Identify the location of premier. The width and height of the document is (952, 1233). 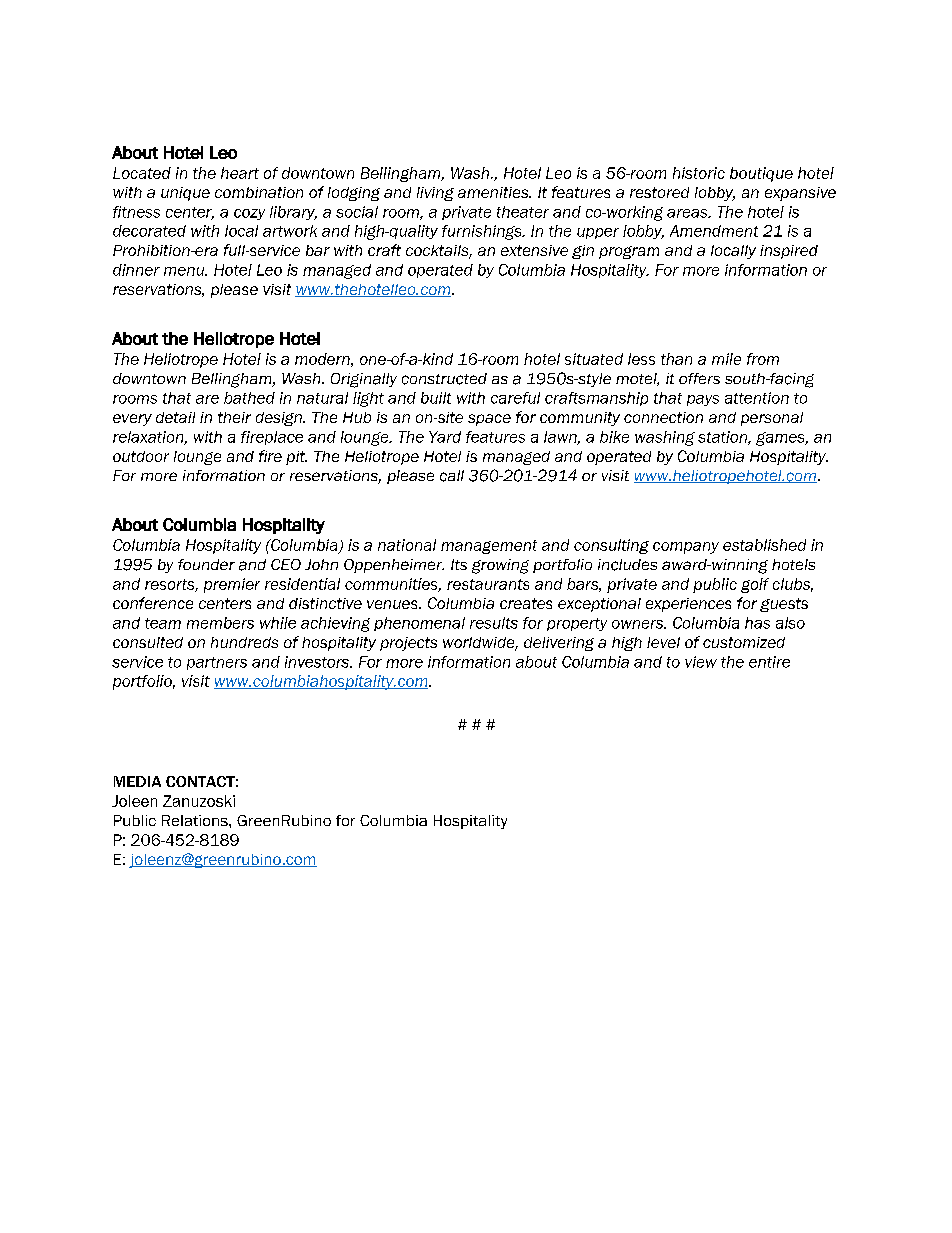
(232, 585).
